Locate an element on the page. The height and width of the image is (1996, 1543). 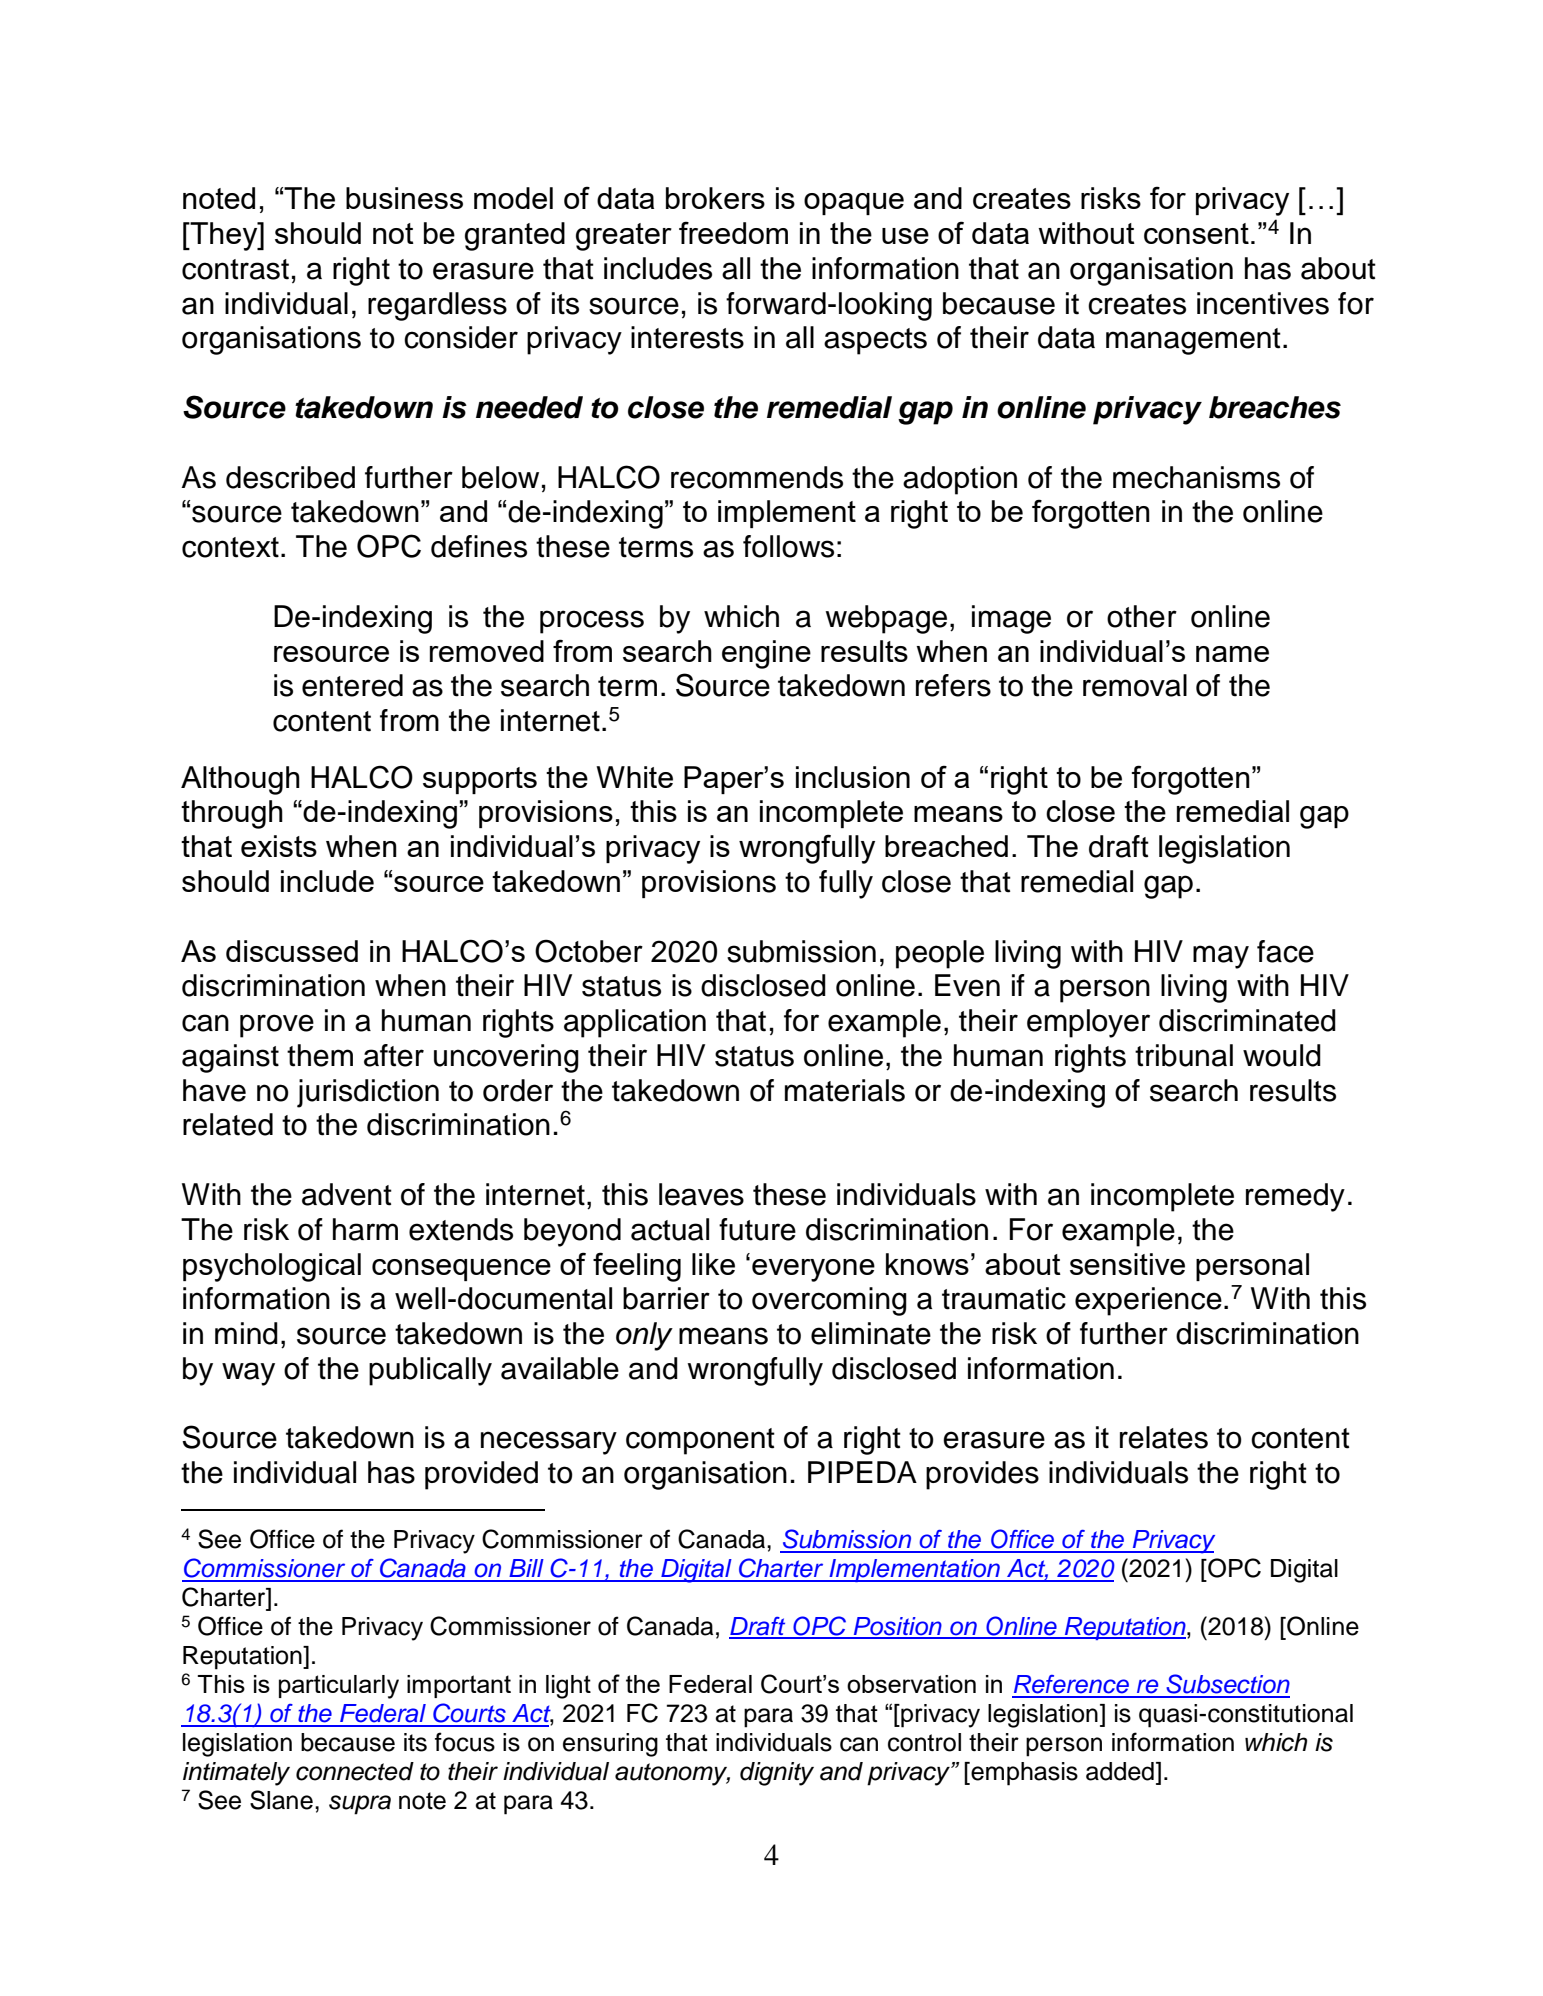
tribunal is located at coordinates (1184, 1055).
